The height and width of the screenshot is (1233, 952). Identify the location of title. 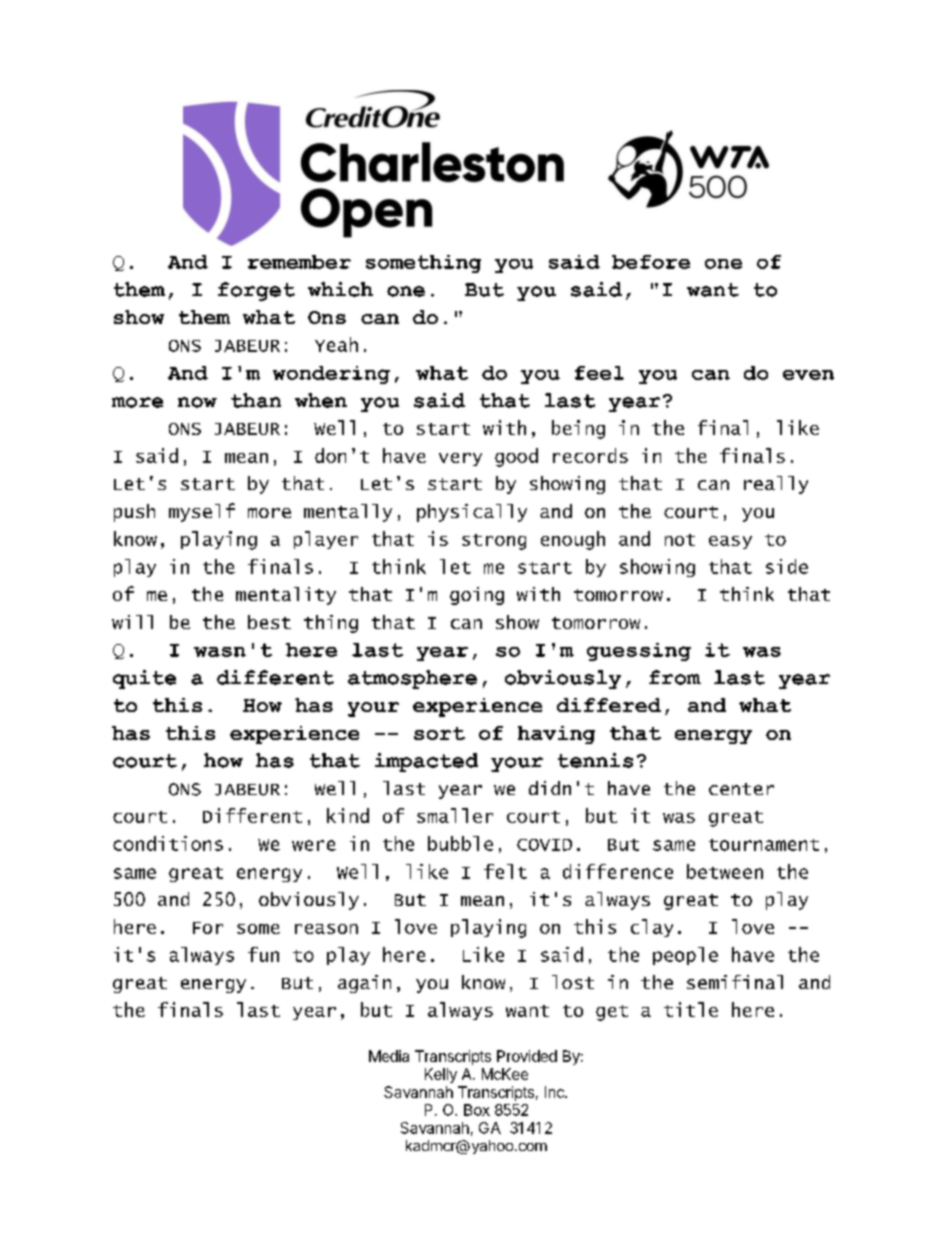
(691, 1009).
